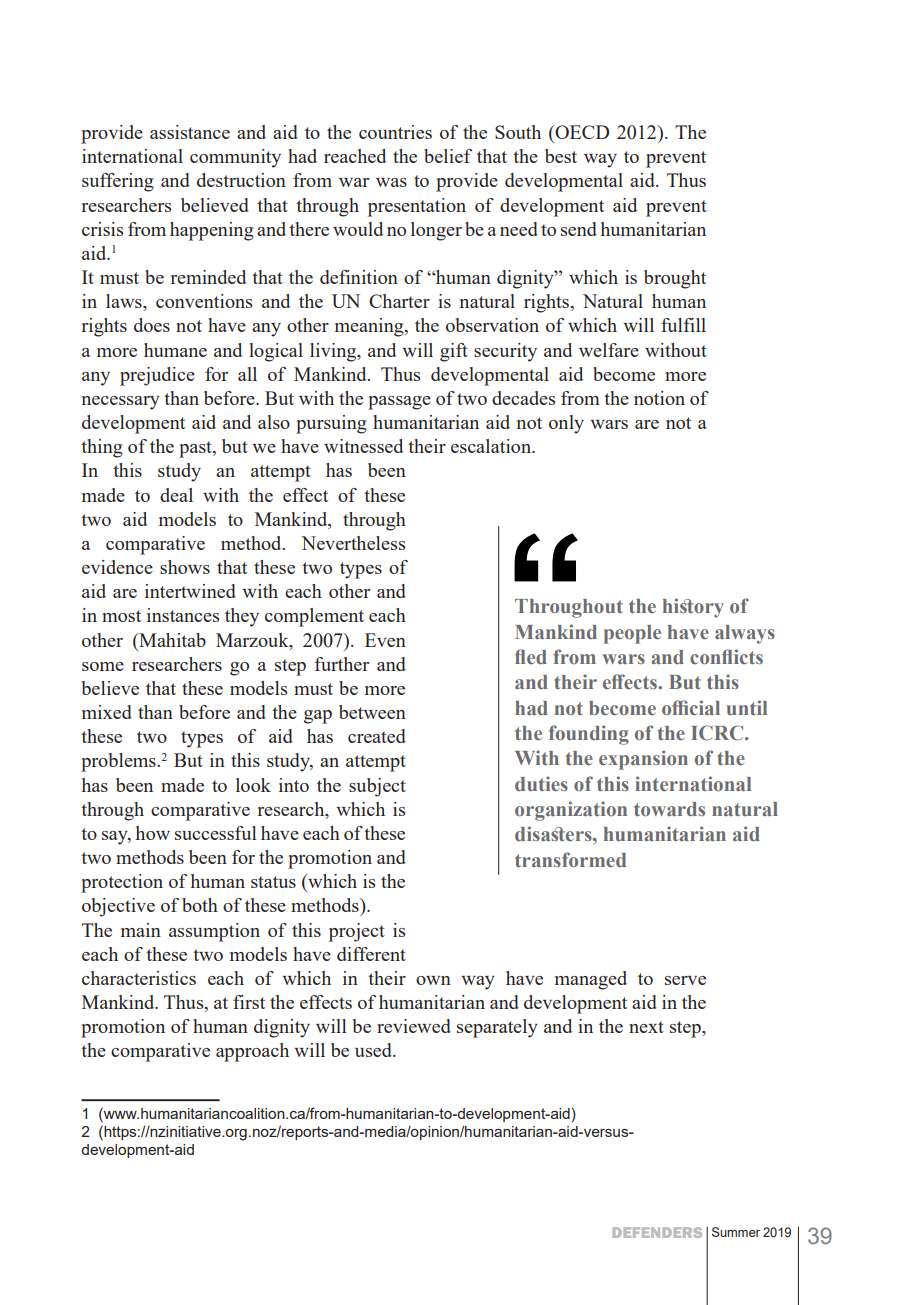 Image resolution: width=924 pixels, height=1305 pixels. Describe the element at coordinates (448, 156) in the document. I see `belief` at that location.
